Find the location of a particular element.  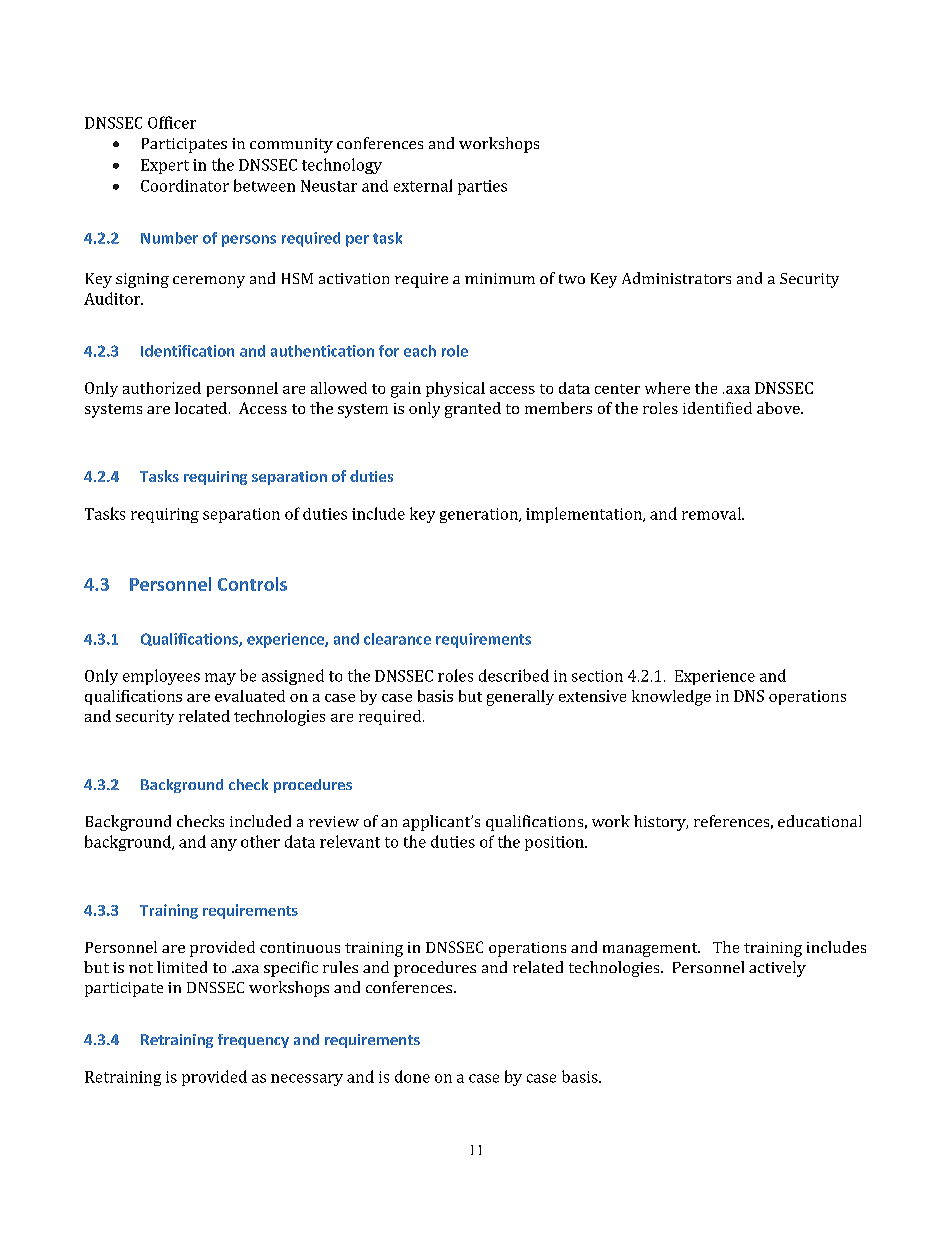

identified is located at coordinates (717, 408).
